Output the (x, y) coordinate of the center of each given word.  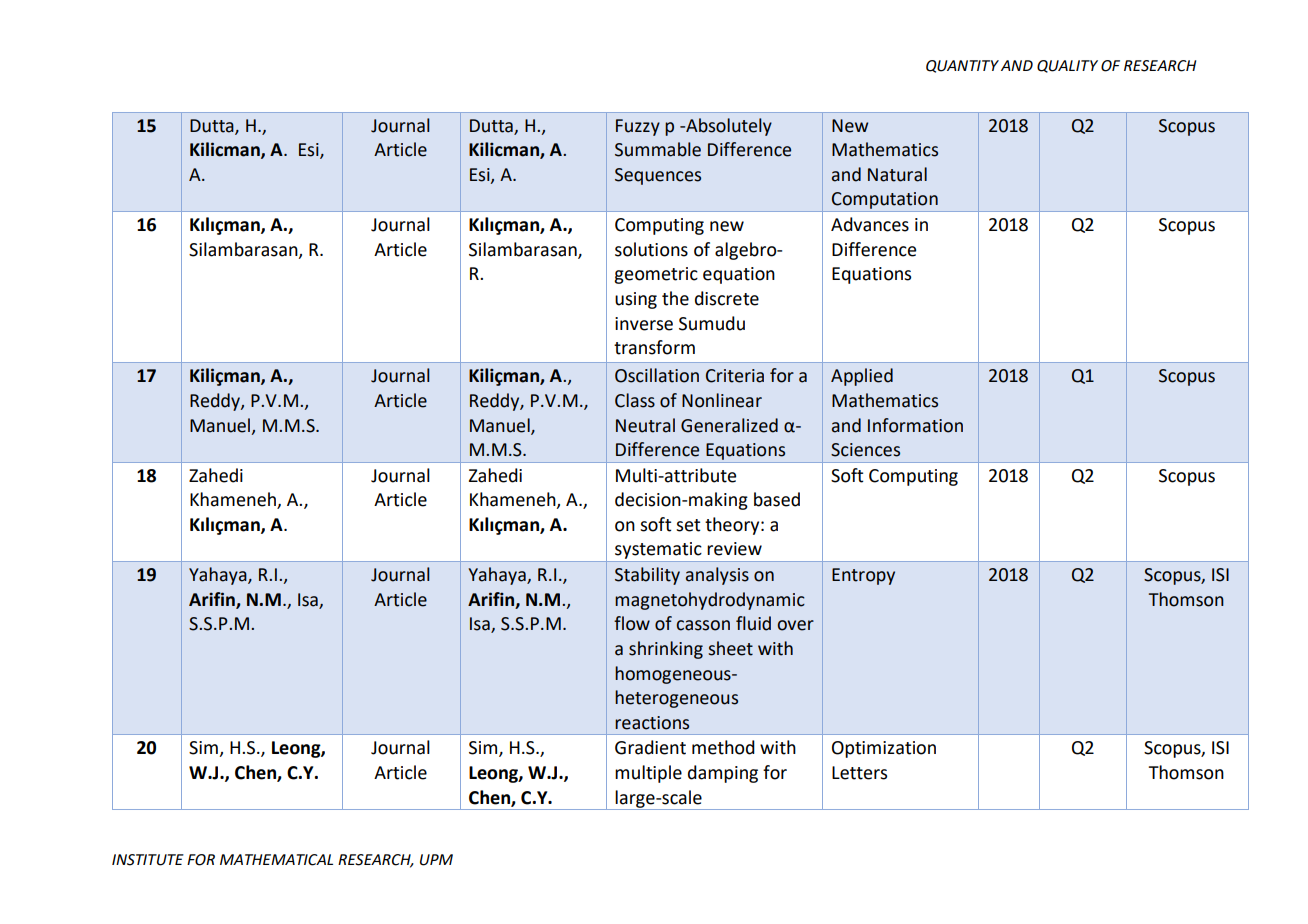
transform (654, 347)
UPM (436, 860)
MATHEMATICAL (276, 860)
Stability (647, 576)
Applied (862, 377)
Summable (658, 149)
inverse (644, 324)
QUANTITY (962, 66)
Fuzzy (638, 127)
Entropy (863, 576)
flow (632, 623)
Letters (859, 773)
